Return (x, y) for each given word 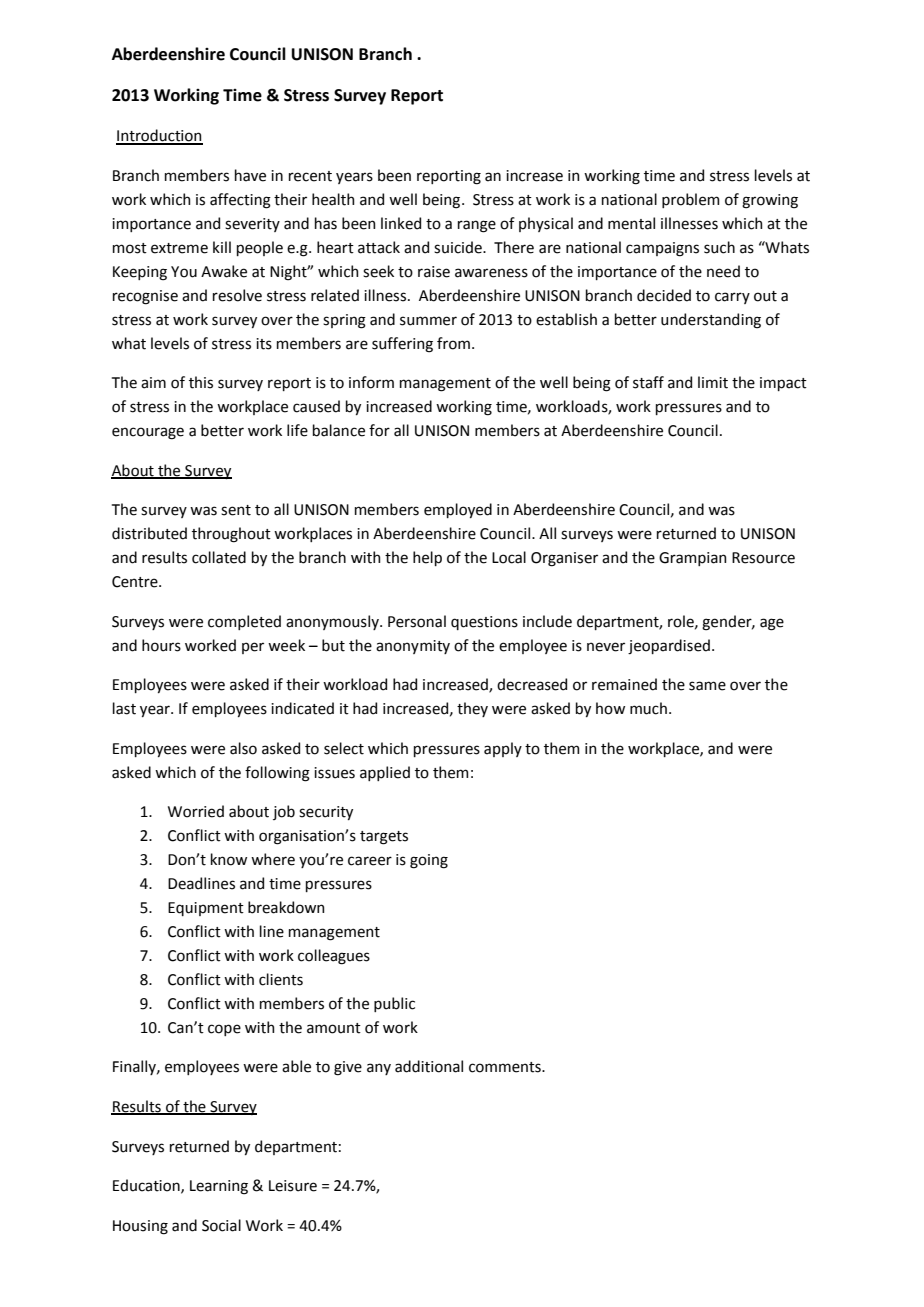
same (707, 686)
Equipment (206, 909)
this (201, 382)
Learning (219, 1187)
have (250, 175)
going (429, 861)
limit (713, 382)
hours (161, 645)
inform (371, 382)
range (477, 226)
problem (691, 200)
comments (506, 1067)
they (472, 709)
